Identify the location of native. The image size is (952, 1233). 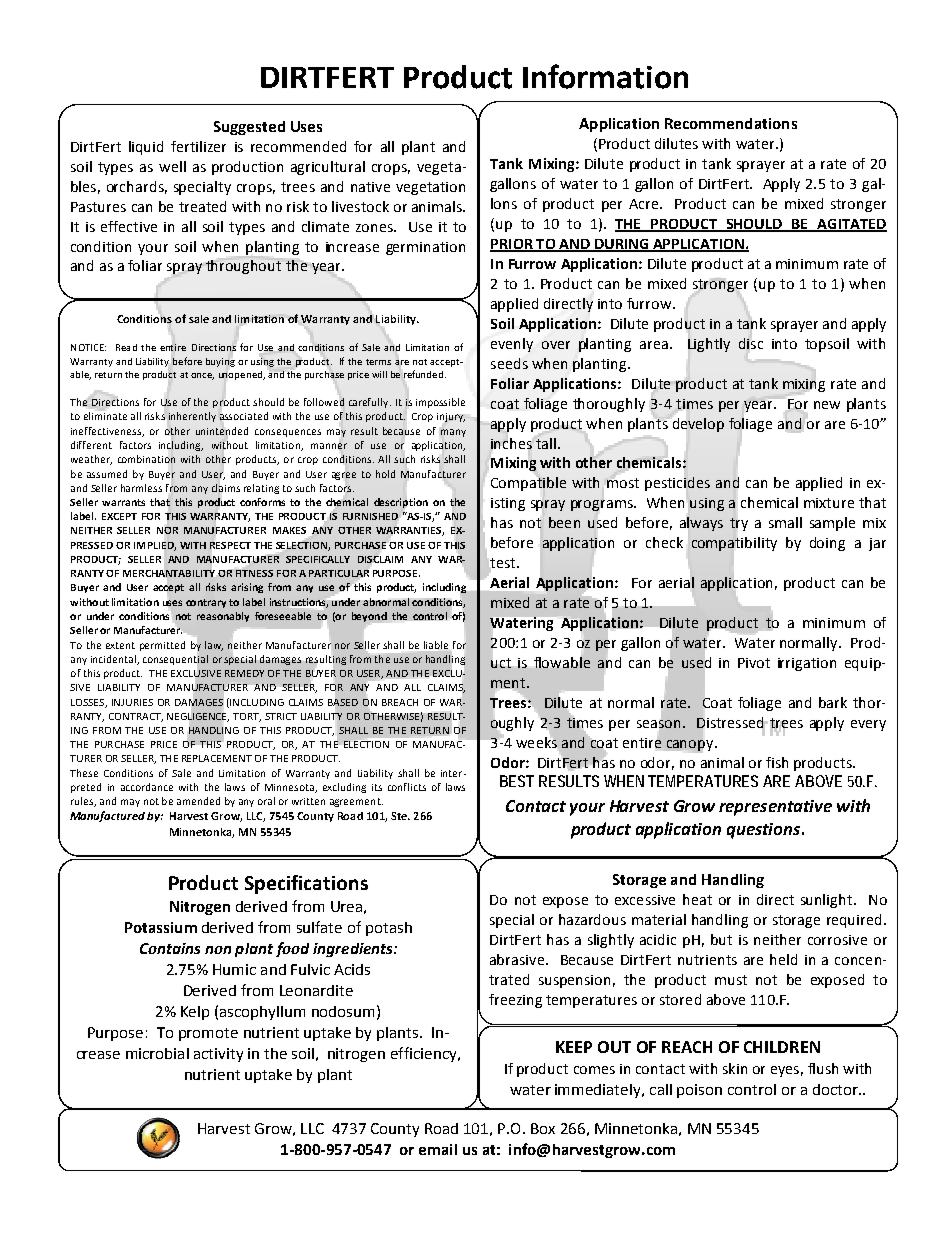
(370, 187).
